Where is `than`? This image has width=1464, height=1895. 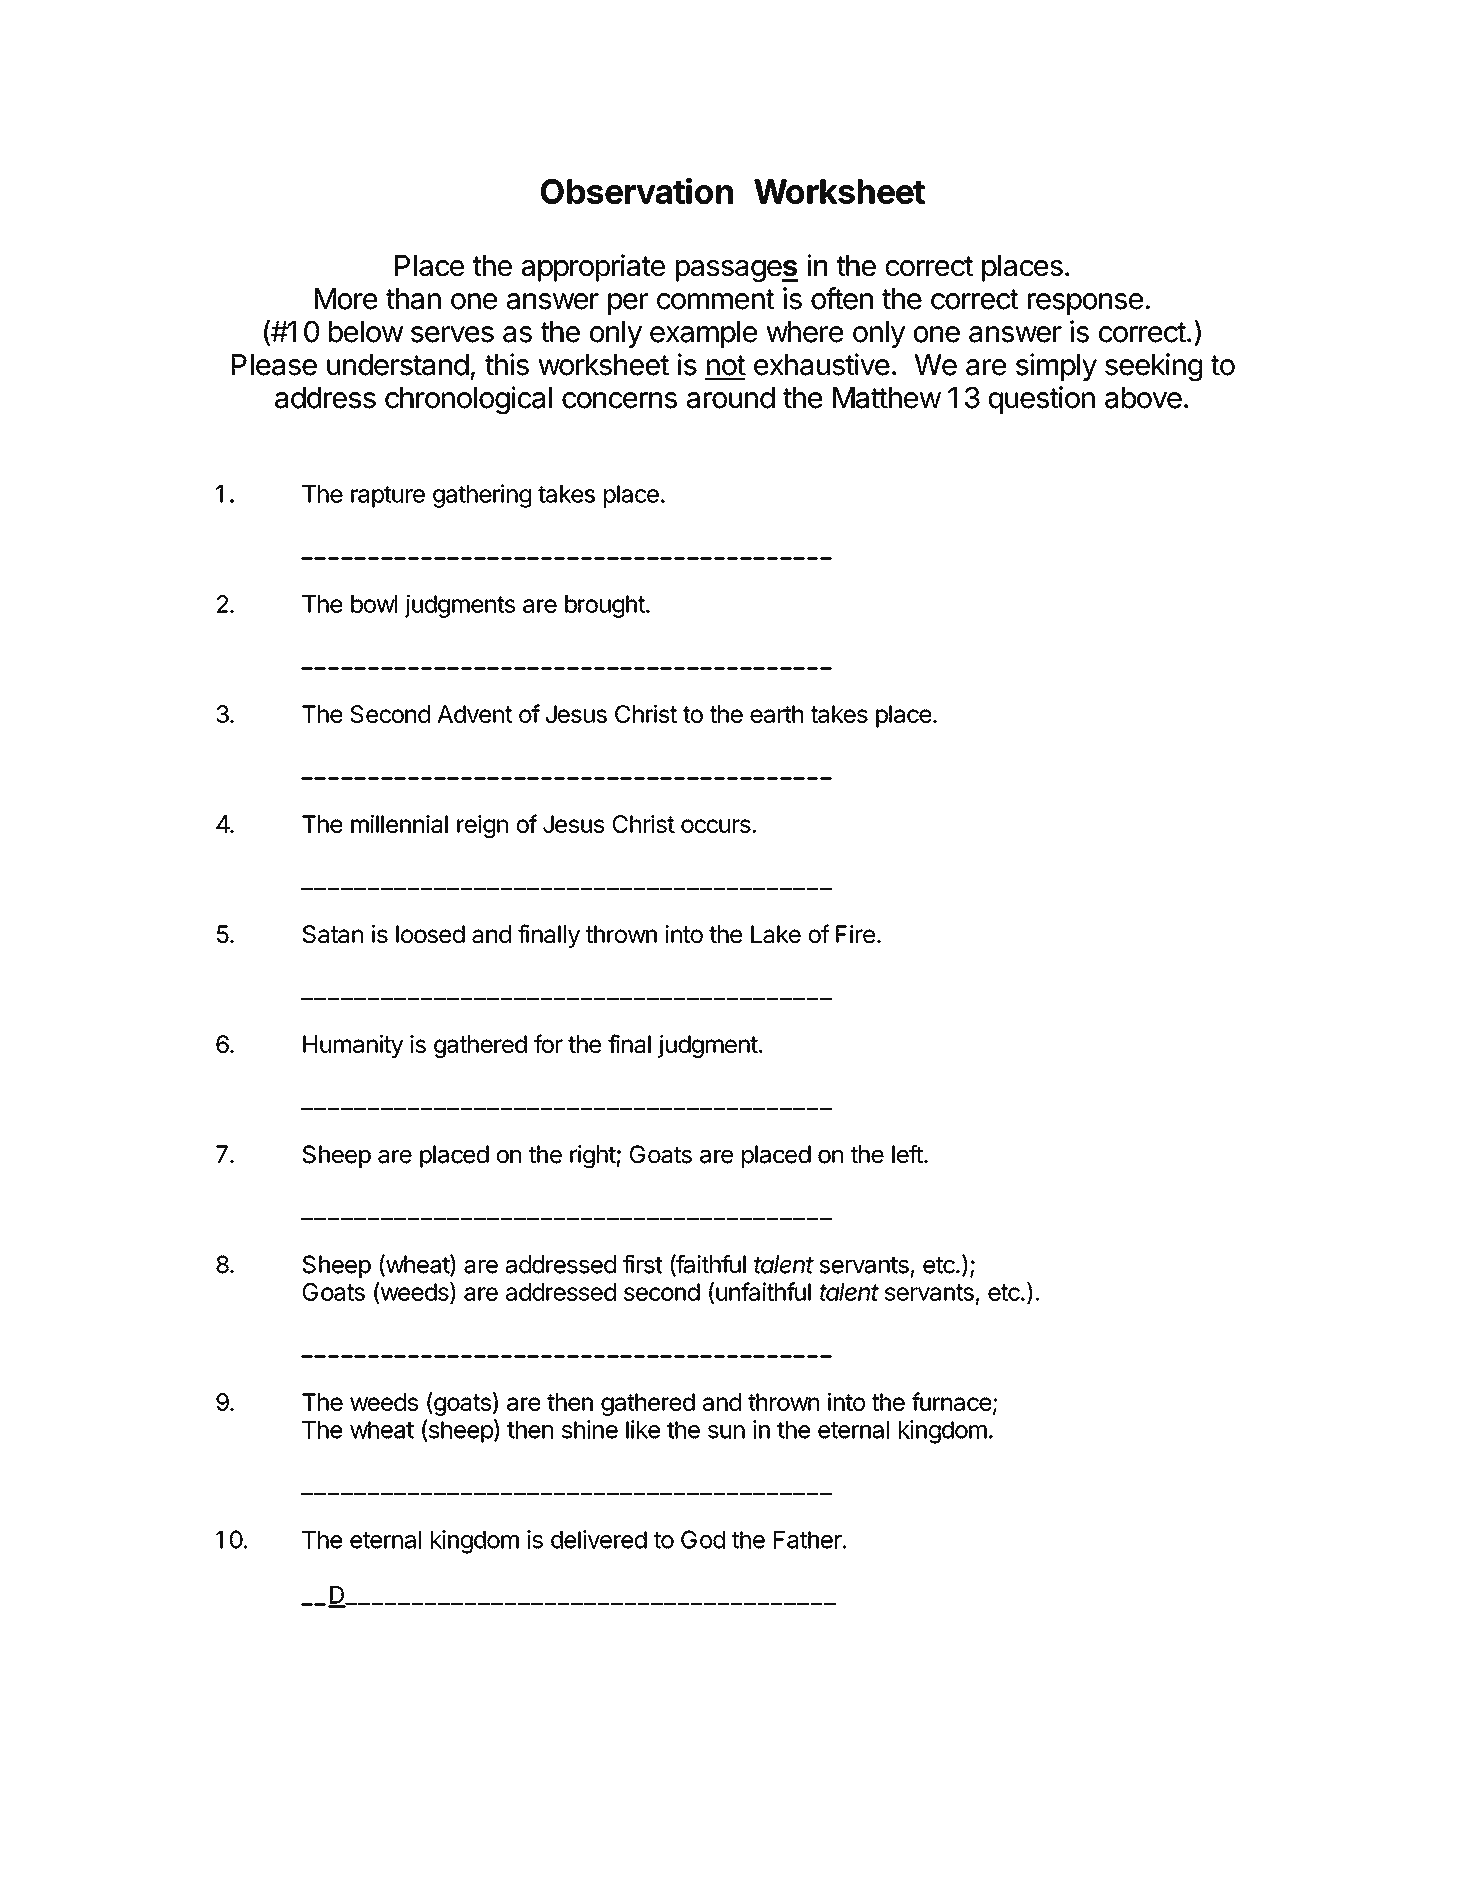
than is located at coordinates (413, 299).
